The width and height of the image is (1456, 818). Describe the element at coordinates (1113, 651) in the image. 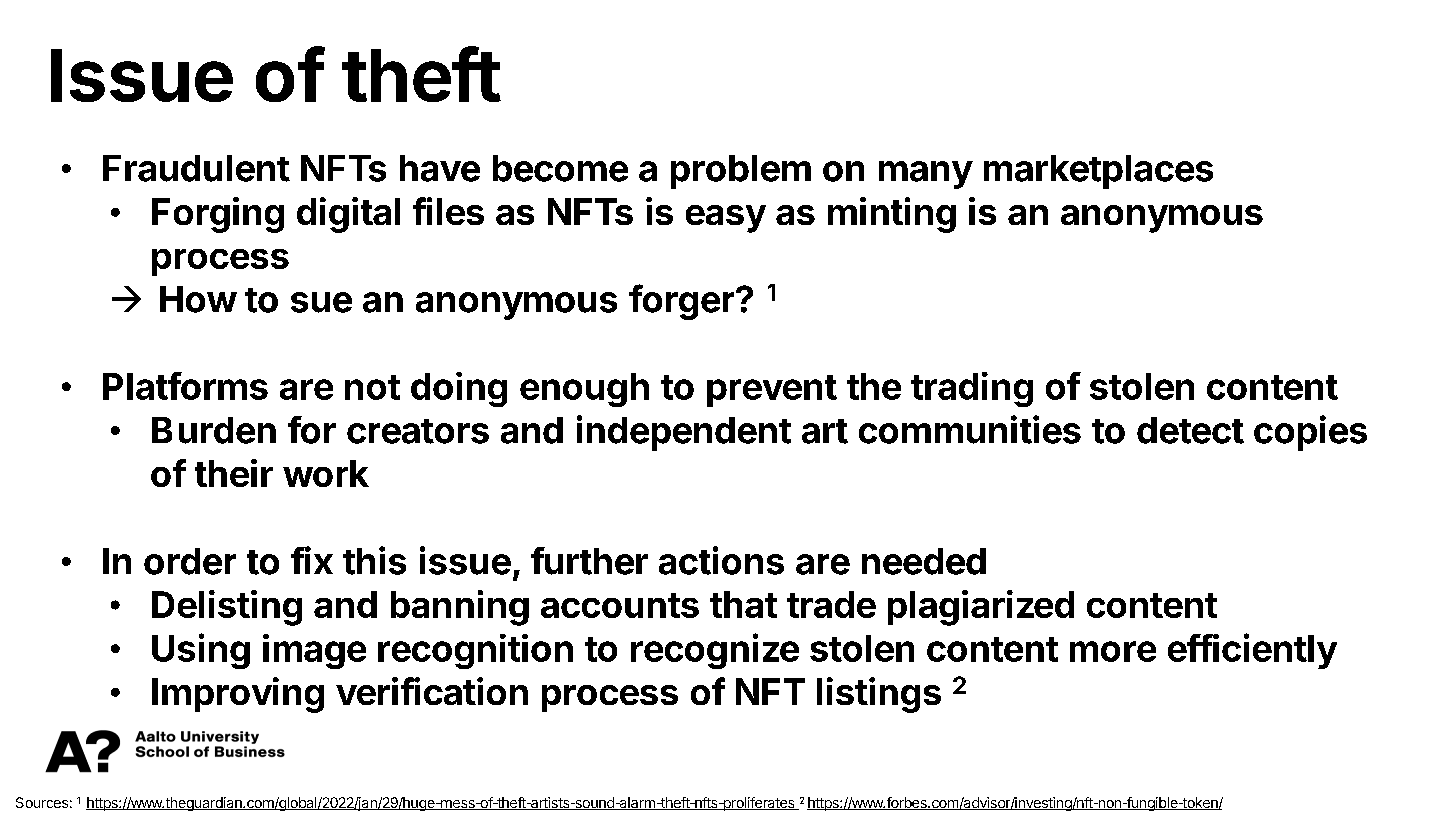

I see `more` at that location.
